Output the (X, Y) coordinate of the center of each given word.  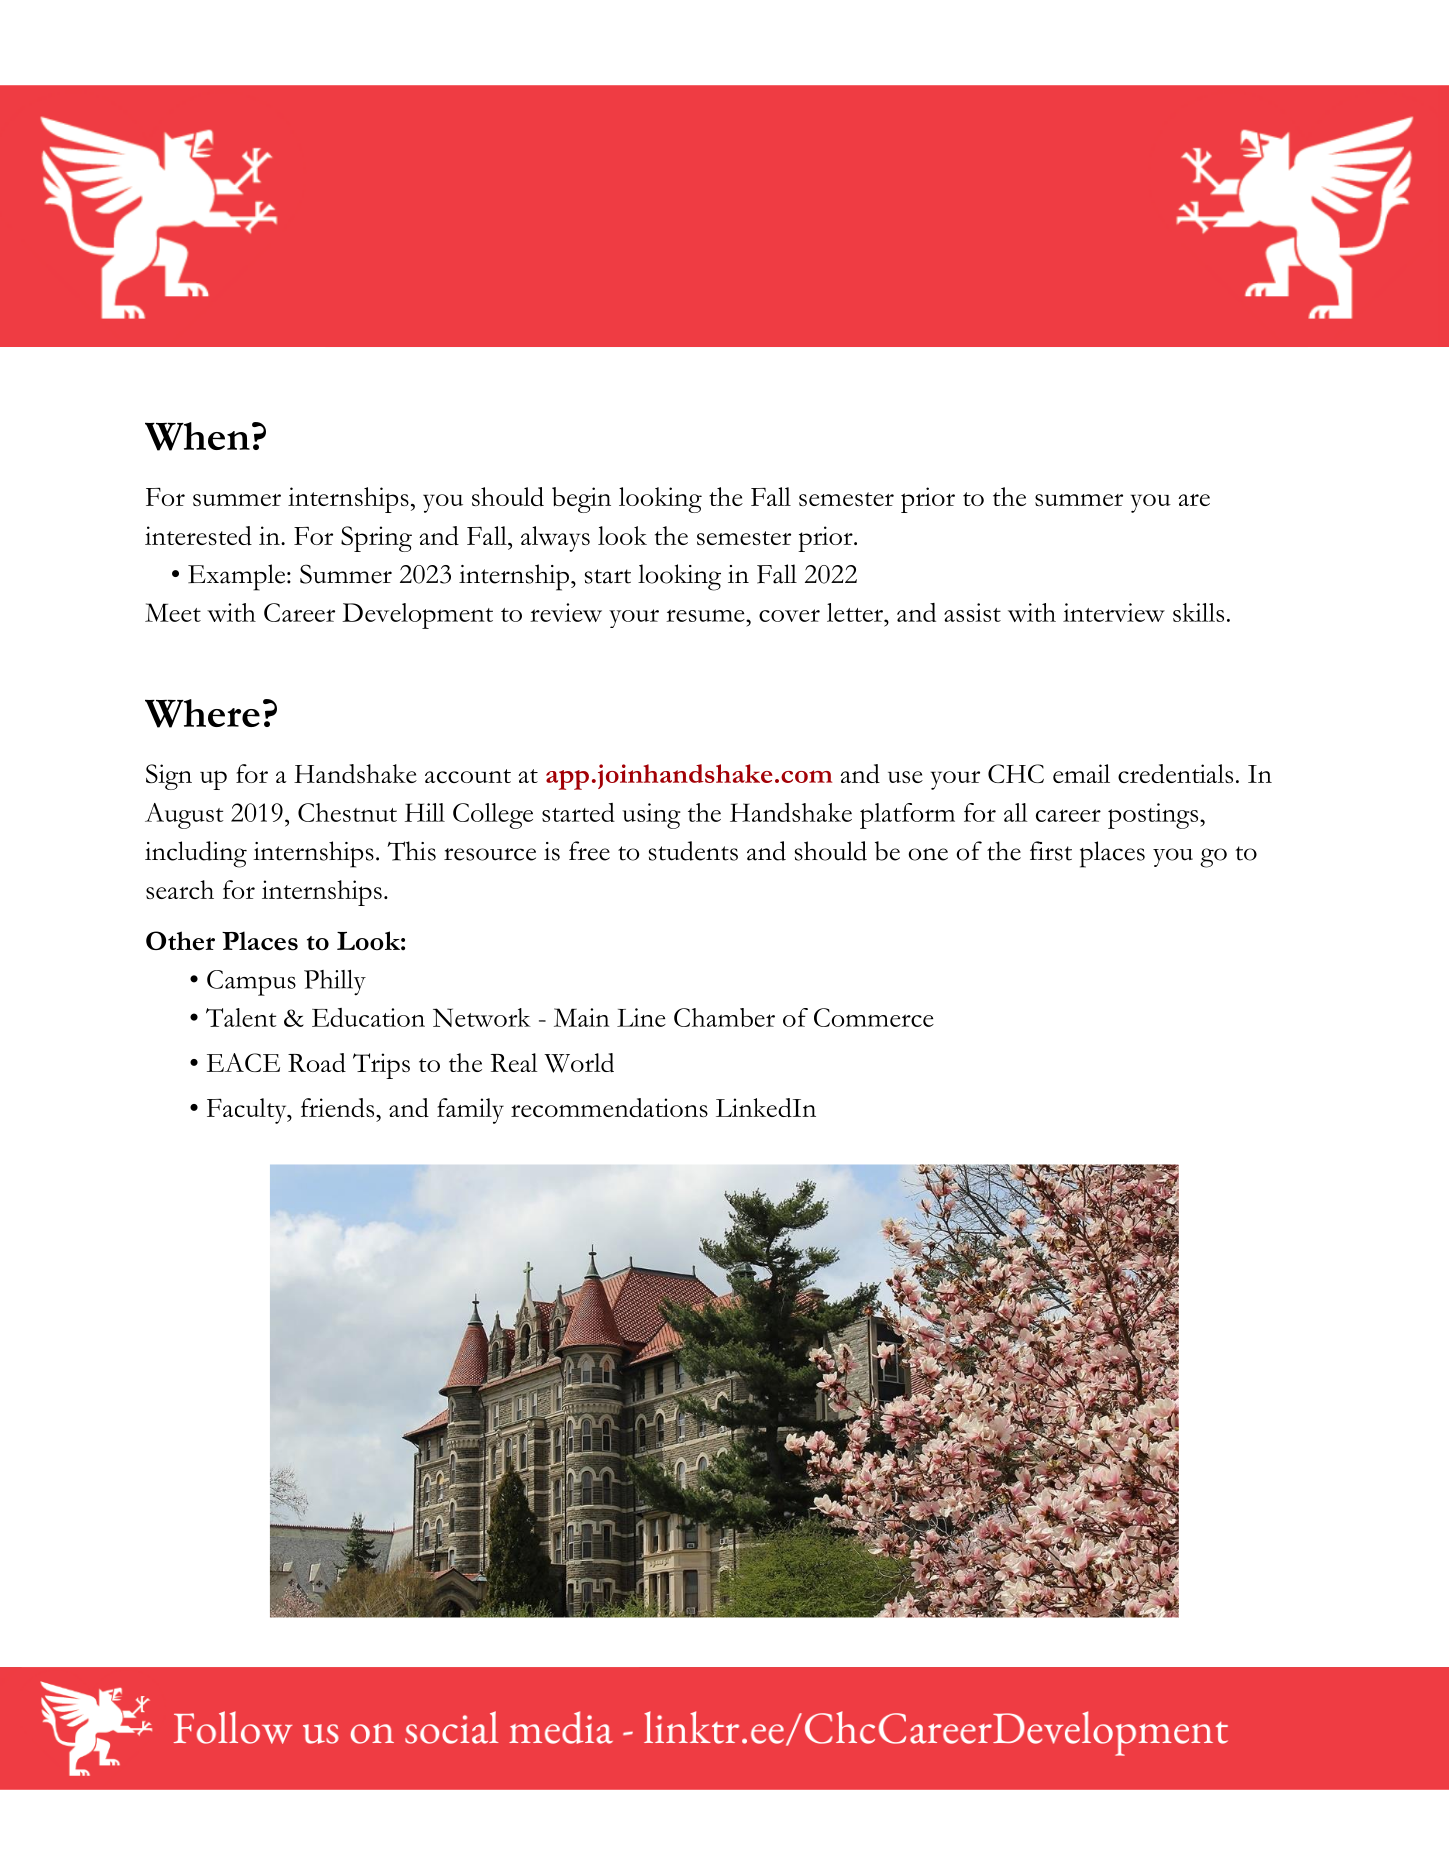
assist (972, 612)
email (1081, 773)
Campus (251, 983)
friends (339, 1108)
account (468, 776)
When (197, 436)
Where (202, 713)
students (693, 851)
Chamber (724, 1017)
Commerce (874, 1017)
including (196, 854)
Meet (173, 612)
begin (581, 500)
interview (1114, 612)
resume (706, 615)
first (1051, 851)
